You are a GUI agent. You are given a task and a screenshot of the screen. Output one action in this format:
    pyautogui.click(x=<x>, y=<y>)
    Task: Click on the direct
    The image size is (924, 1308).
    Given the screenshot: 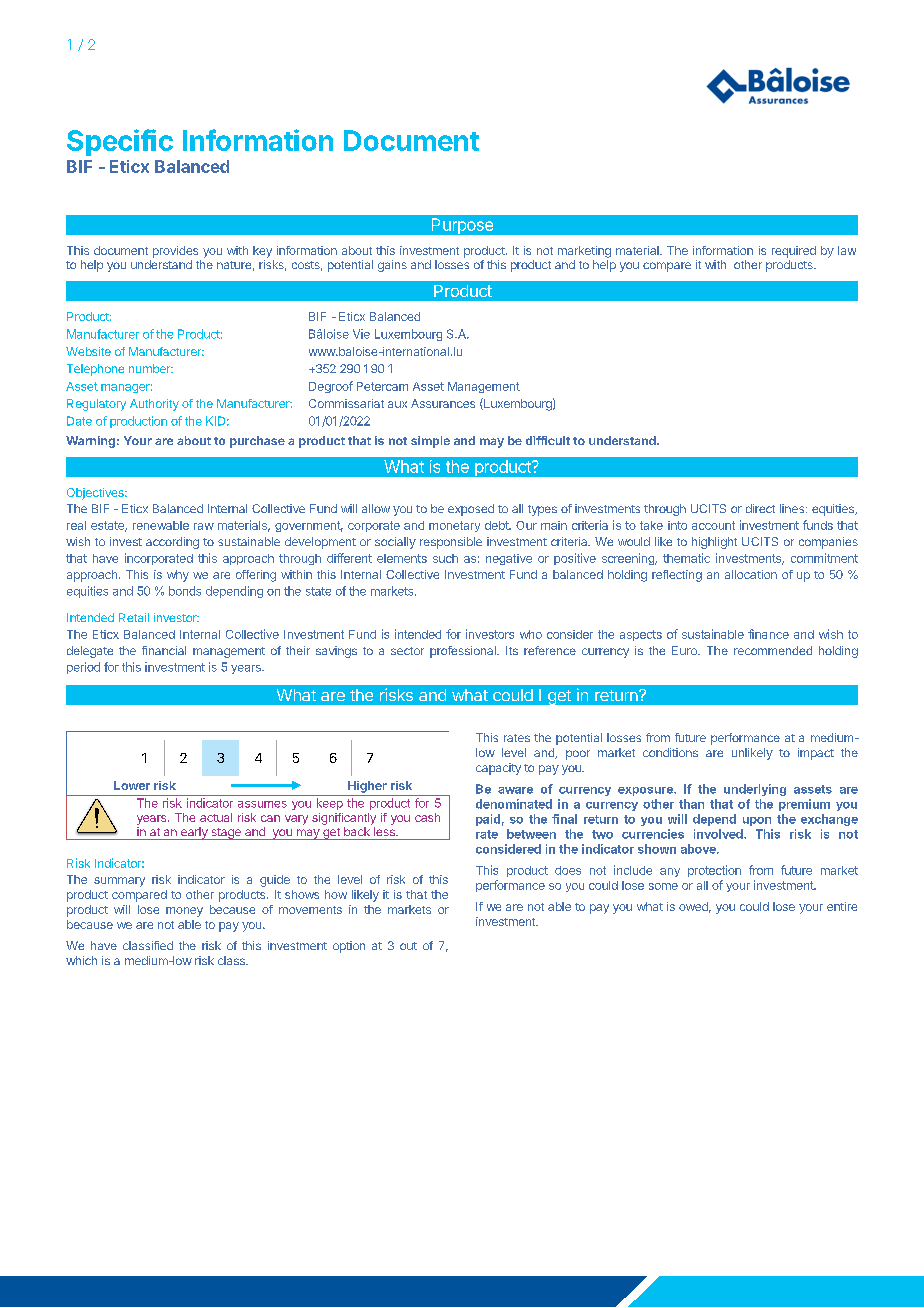 What is the action you would take?
    pyautogui.click(x=760, y=508)
